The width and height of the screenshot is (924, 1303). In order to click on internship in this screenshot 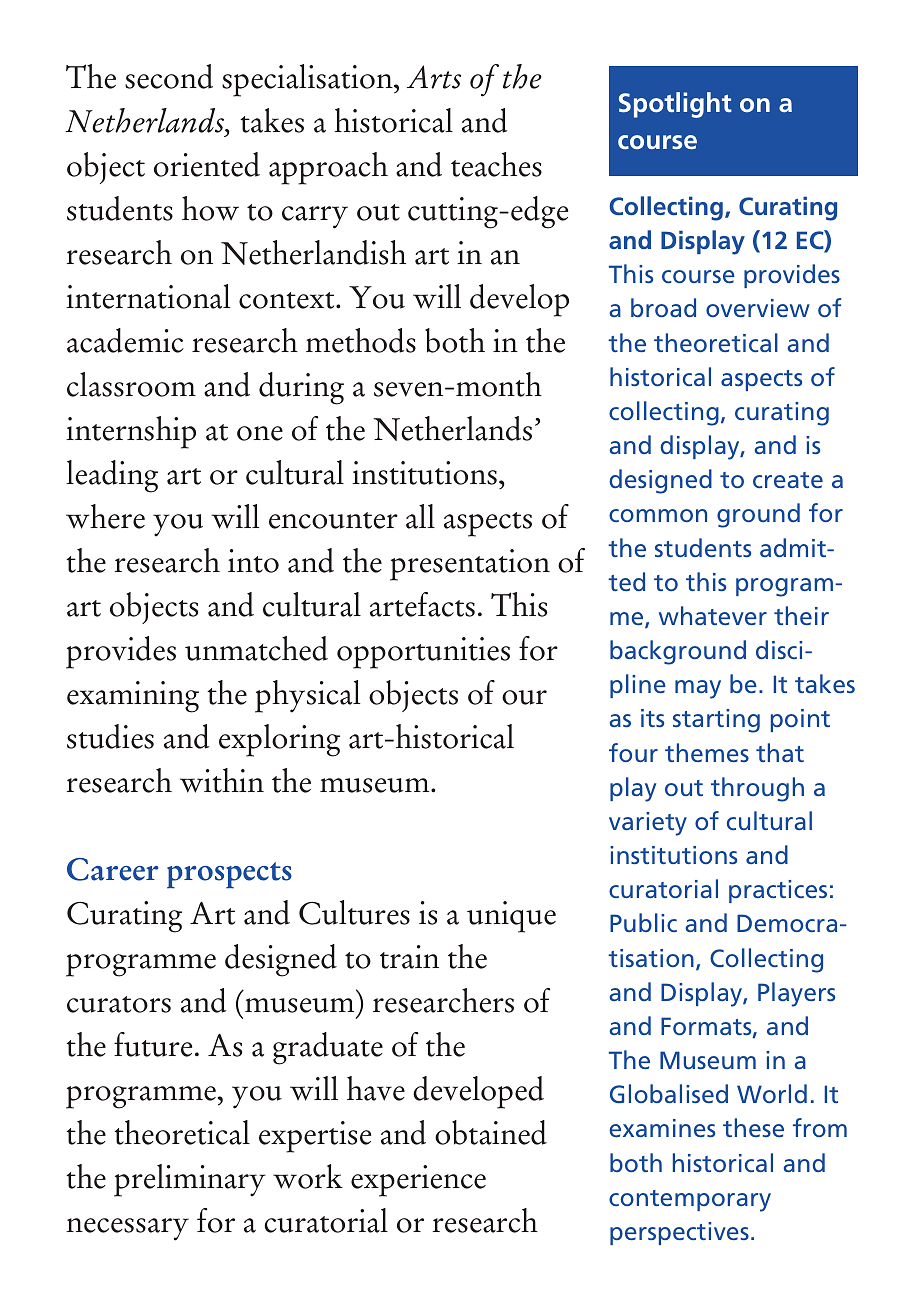, I will do `click(131, 432)`.
